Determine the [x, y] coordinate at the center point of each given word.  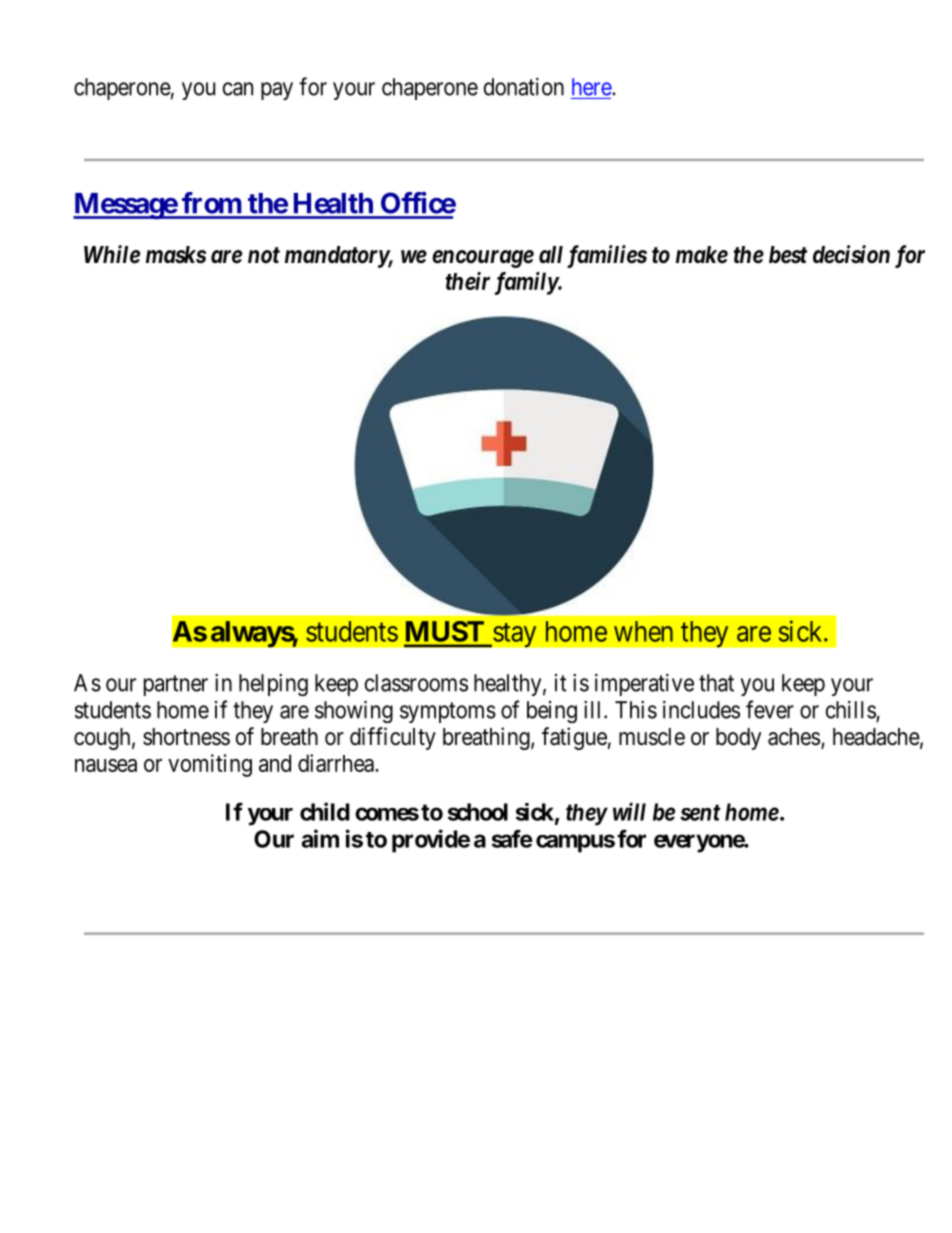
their [468, 281]
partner [176, 685]
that [716, 683]
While [112, 254]
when [643, 631]
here [592, 87]
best [788, 255]
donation [524, 87]
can [238, 89]
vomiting [210, 765]
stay [514, 635]
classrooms [416, 683]
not [264, 255]
